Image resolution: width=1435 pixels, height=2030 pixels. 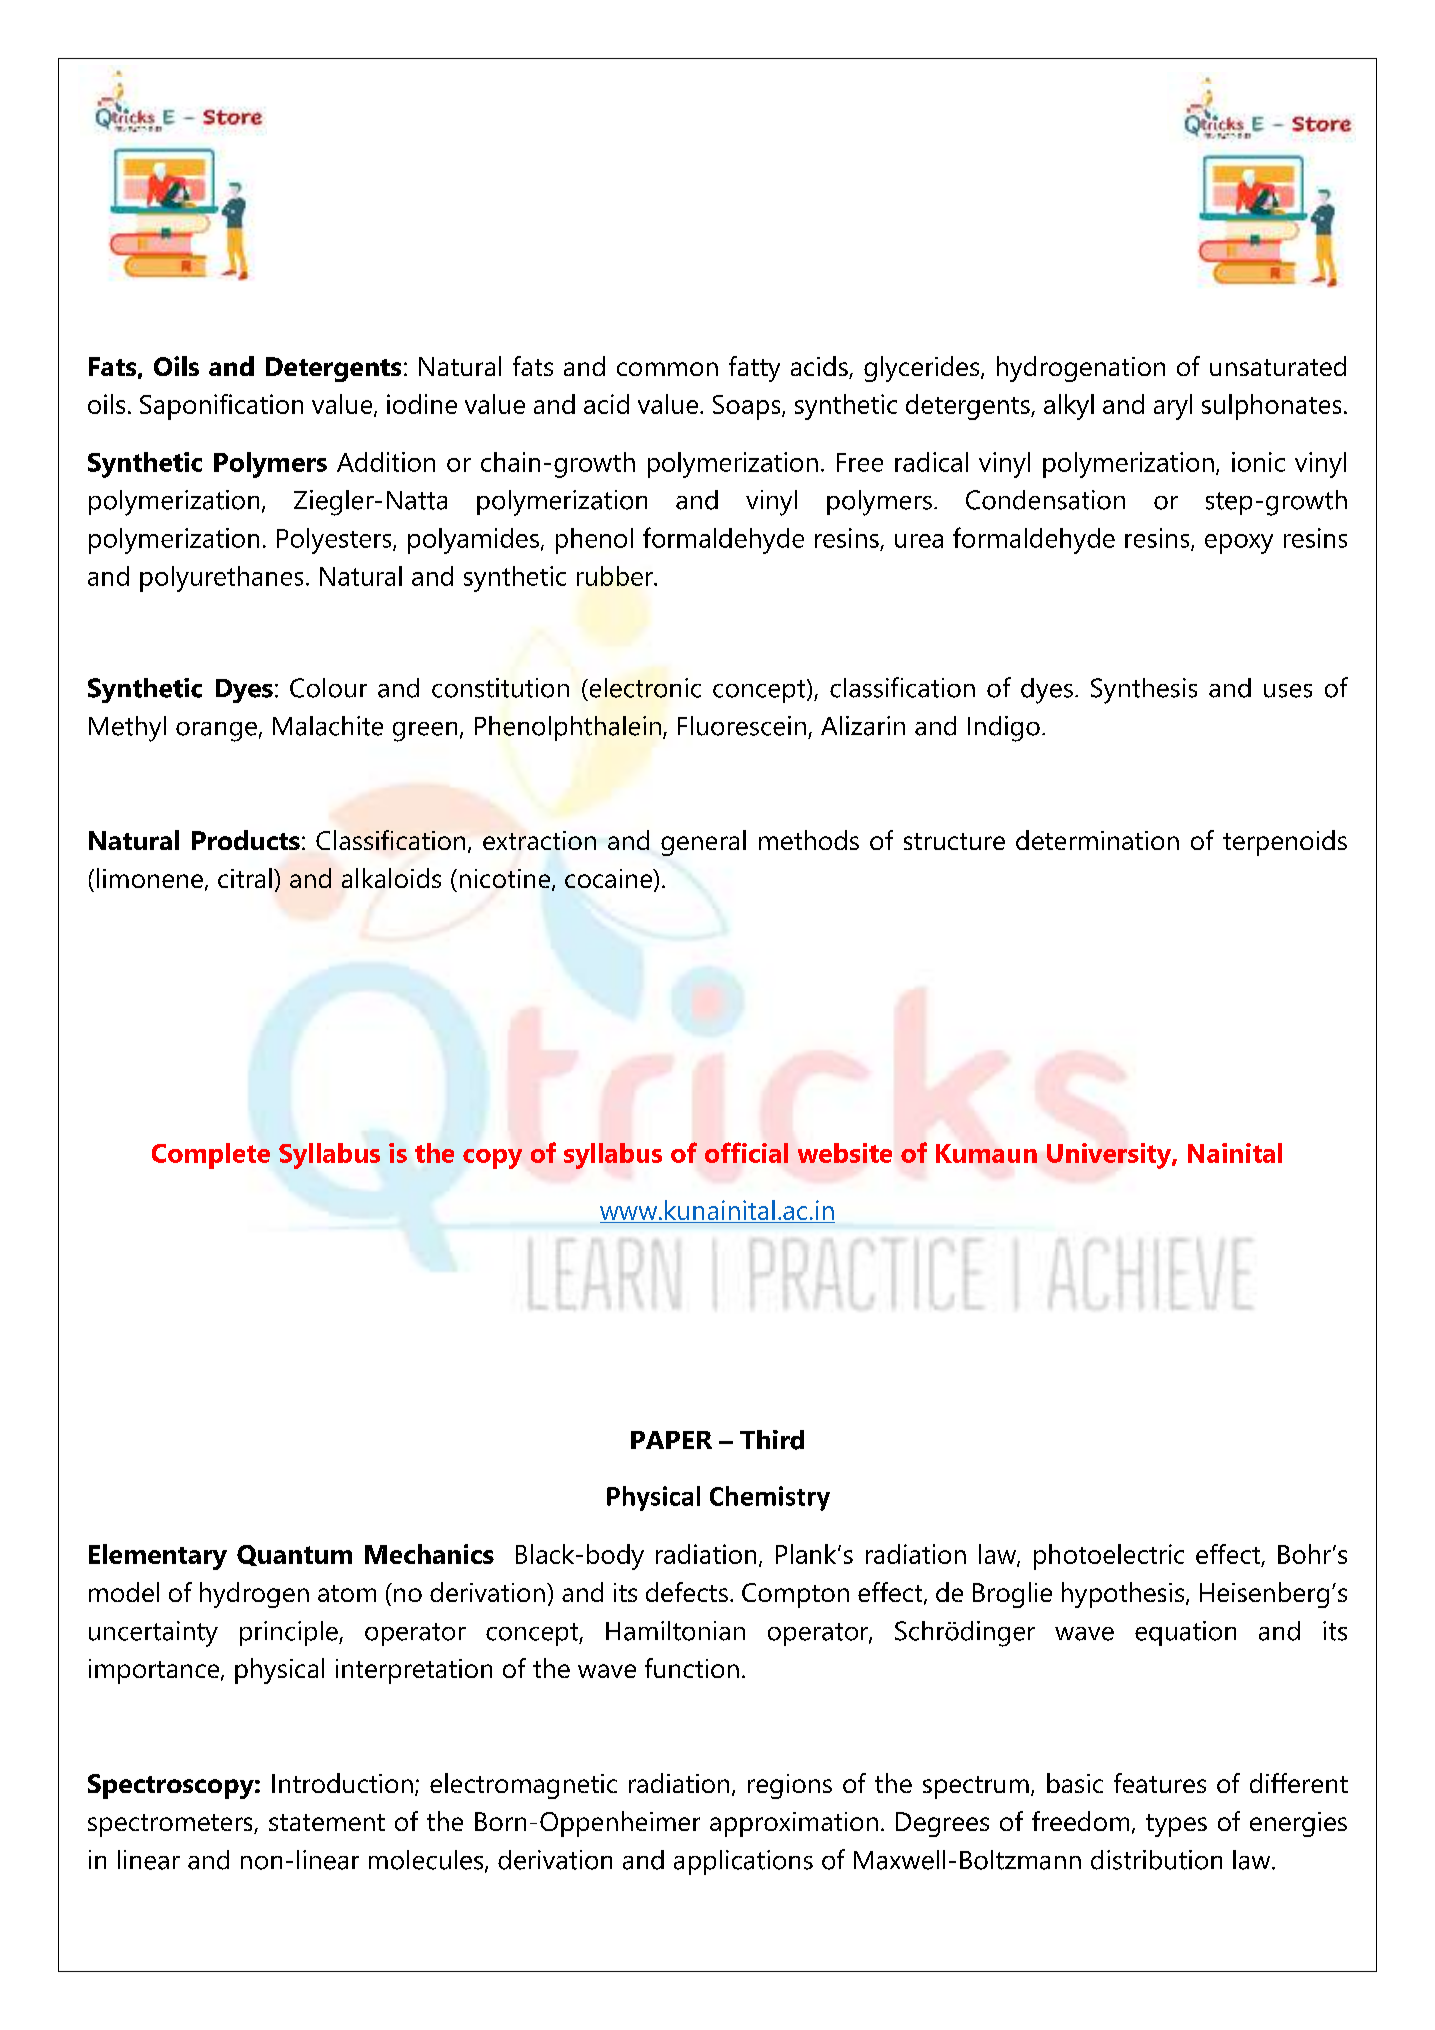 What do you see at coordinates (328, 726) in the image?
I see `Malachite` at bounding box center [328, 726].
